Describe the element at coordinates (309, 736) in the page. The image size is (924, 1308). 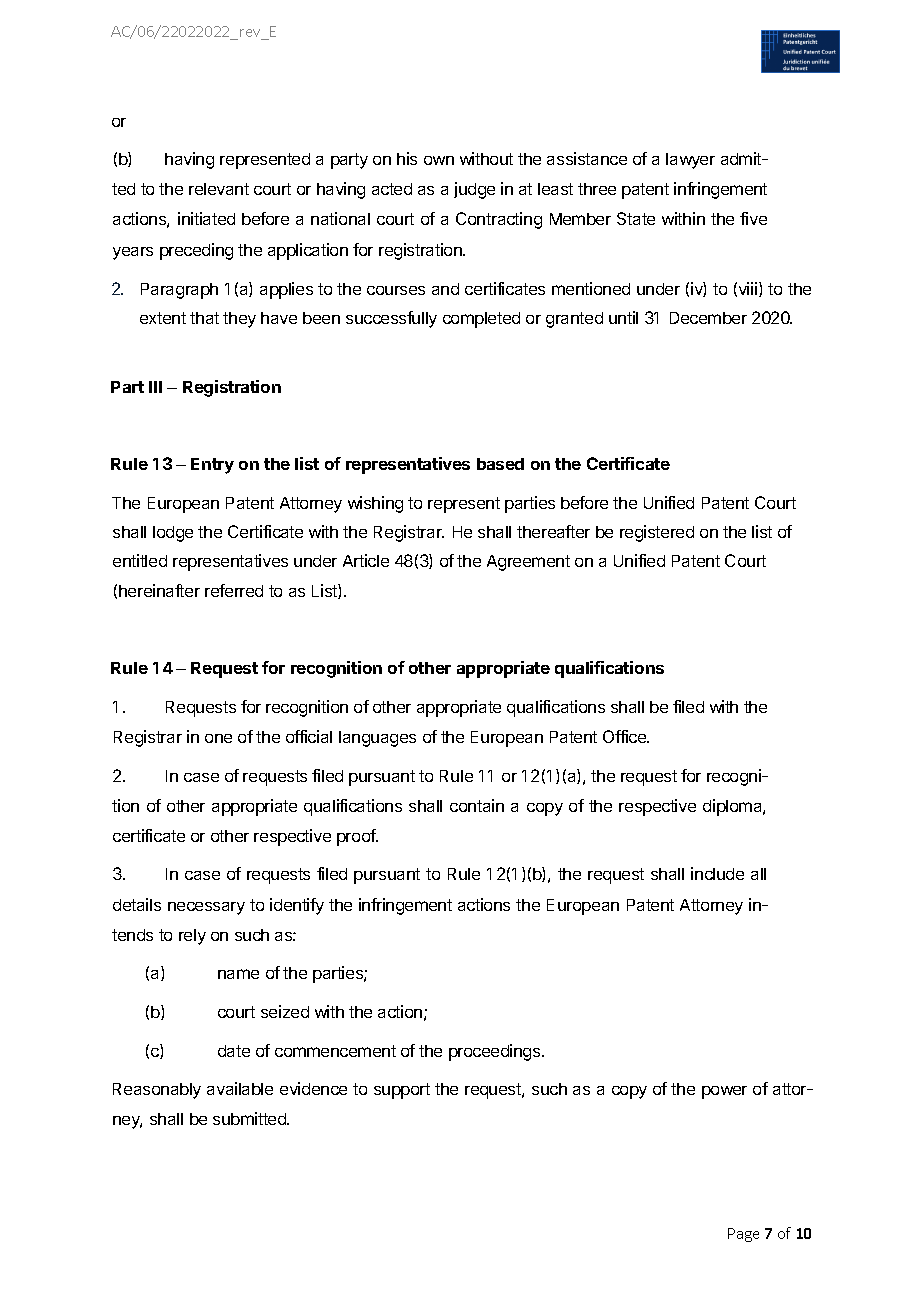
I see `official` at that location.
